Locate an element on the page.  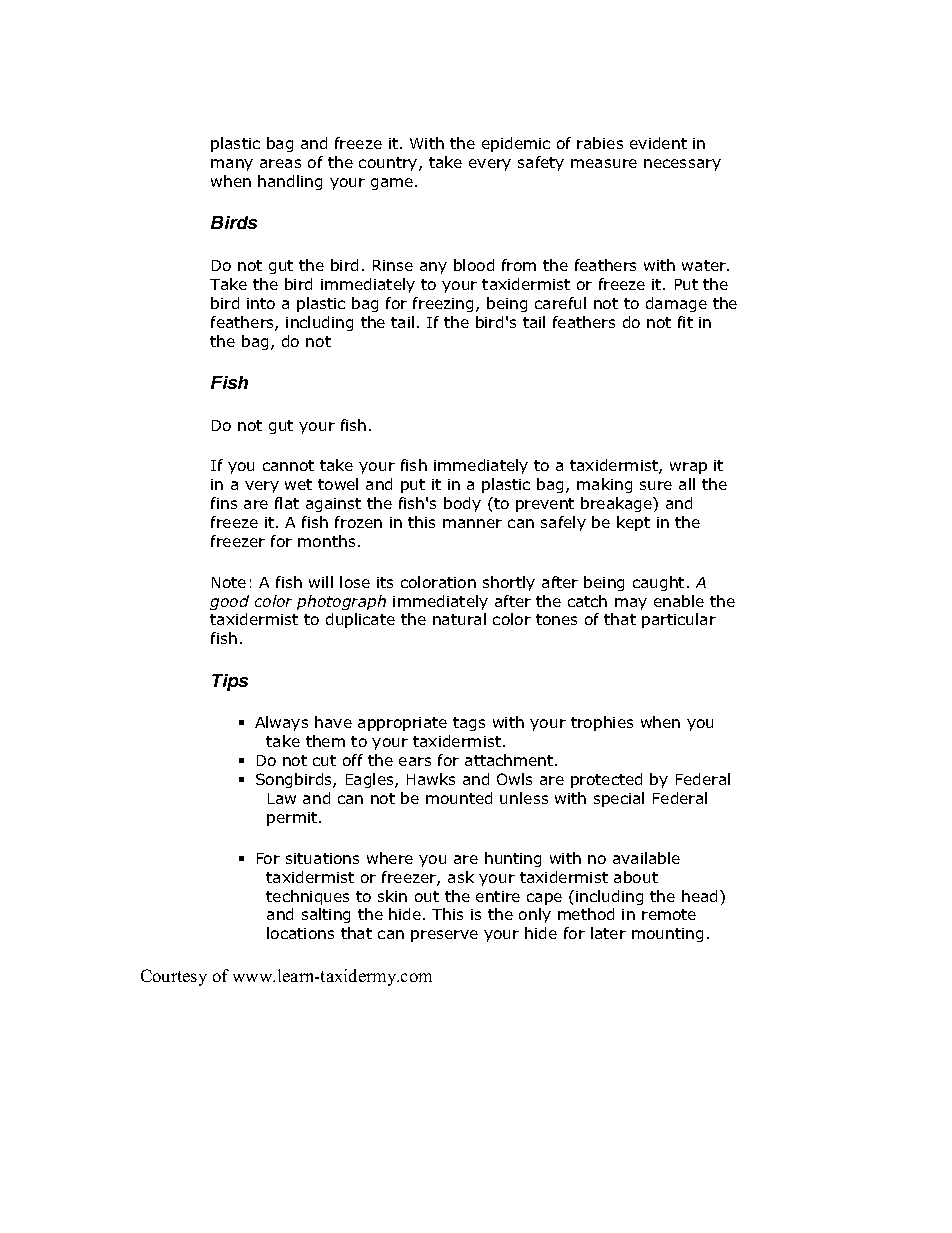
caught is located at coordinates (658, 583).
